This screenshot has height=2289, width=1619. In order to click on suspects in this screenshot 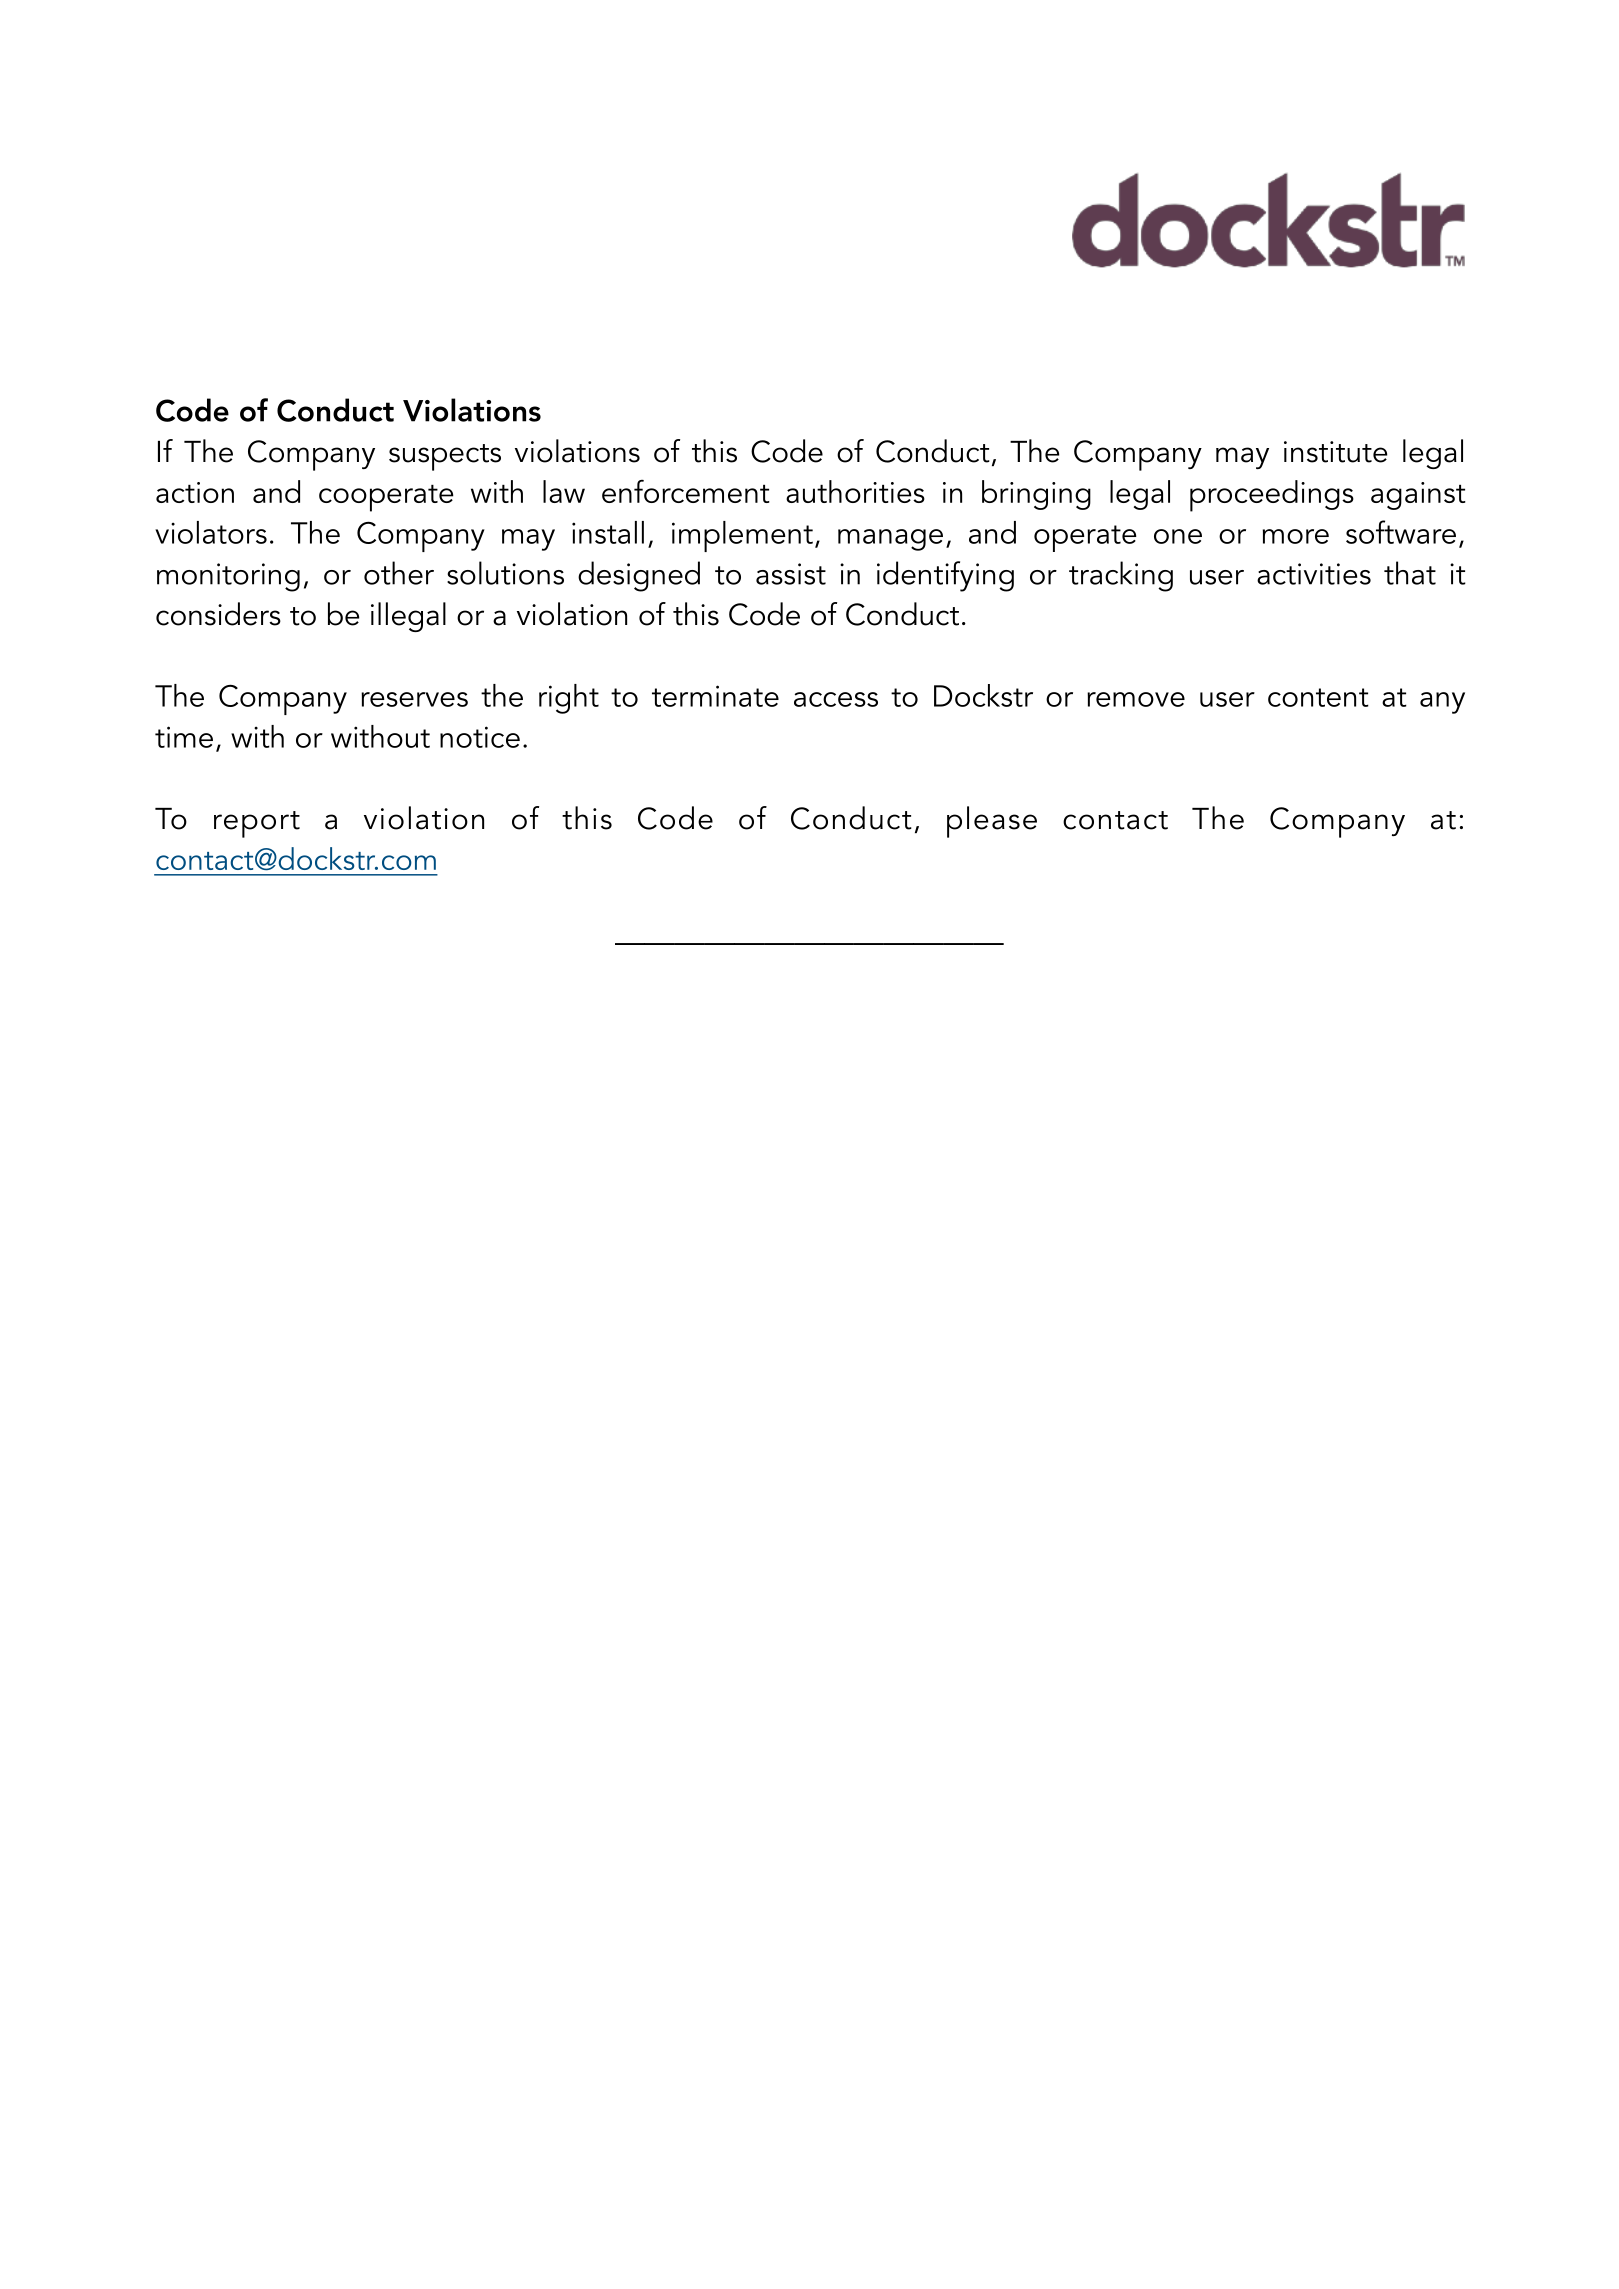, I will do `click(445, 457)`.
